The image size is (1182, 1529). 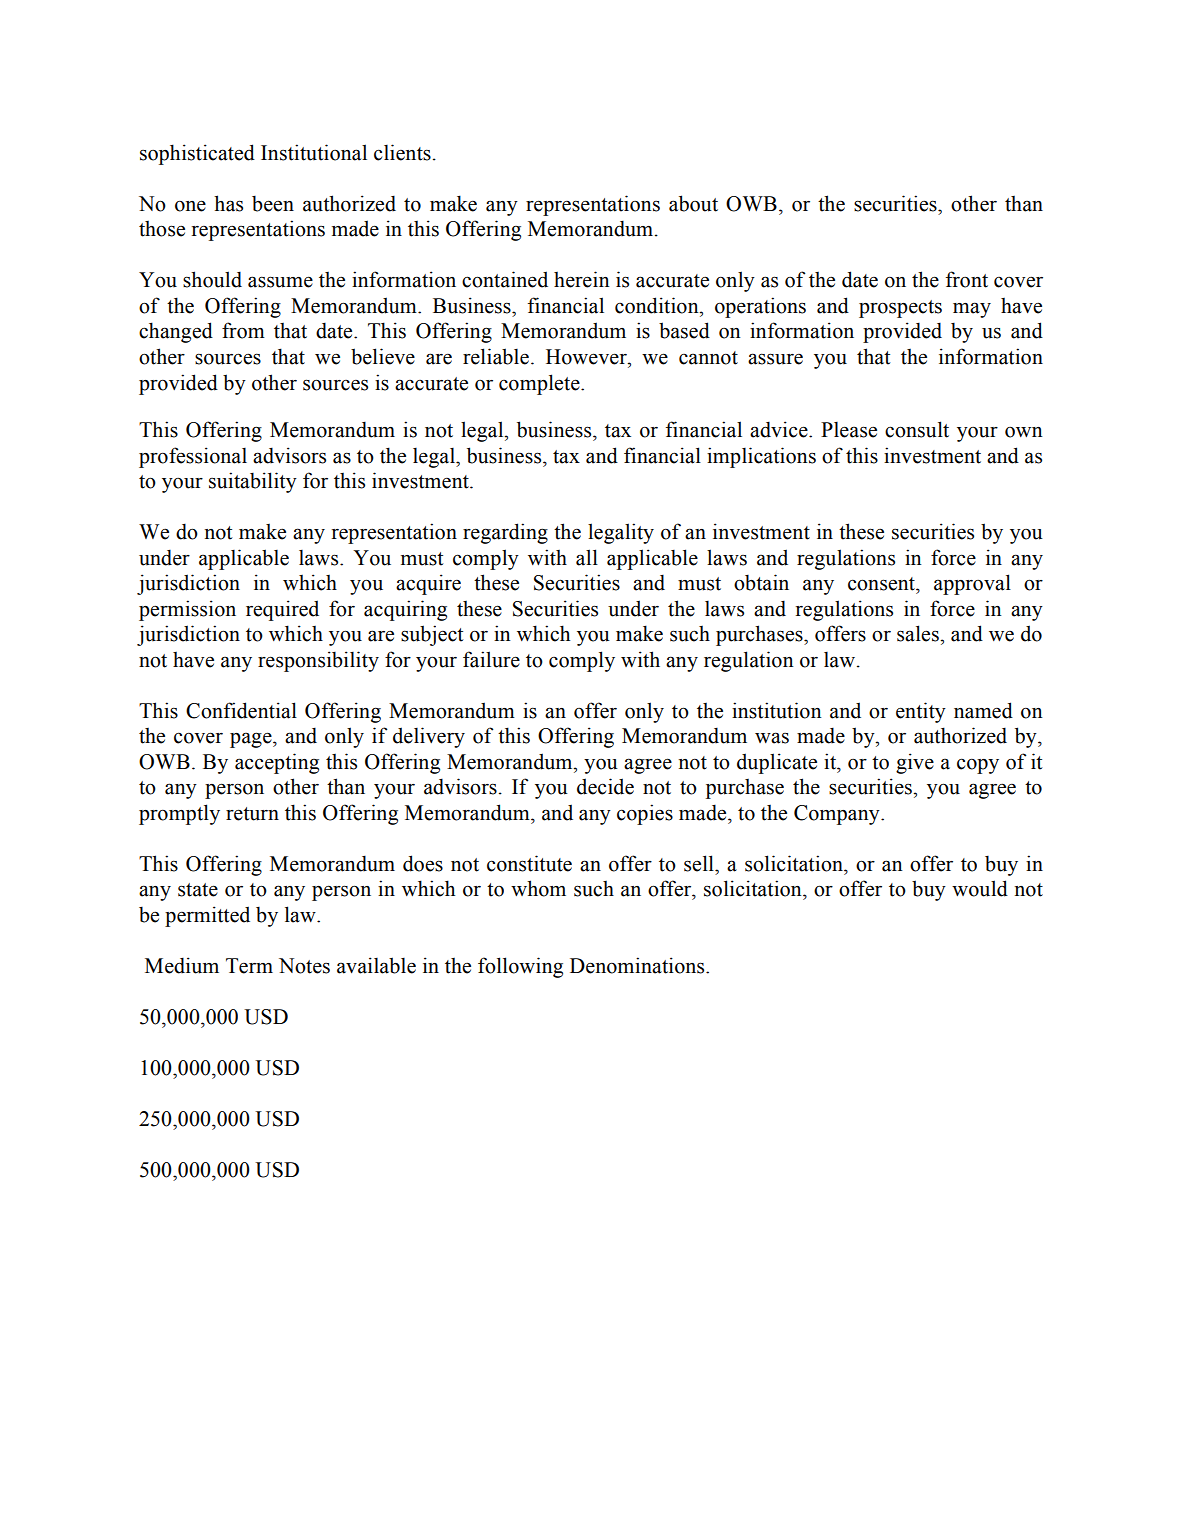 What do you see at coordinates (273, 203) in the screenshot?
I see `been` at bounding box center [273, 203].
